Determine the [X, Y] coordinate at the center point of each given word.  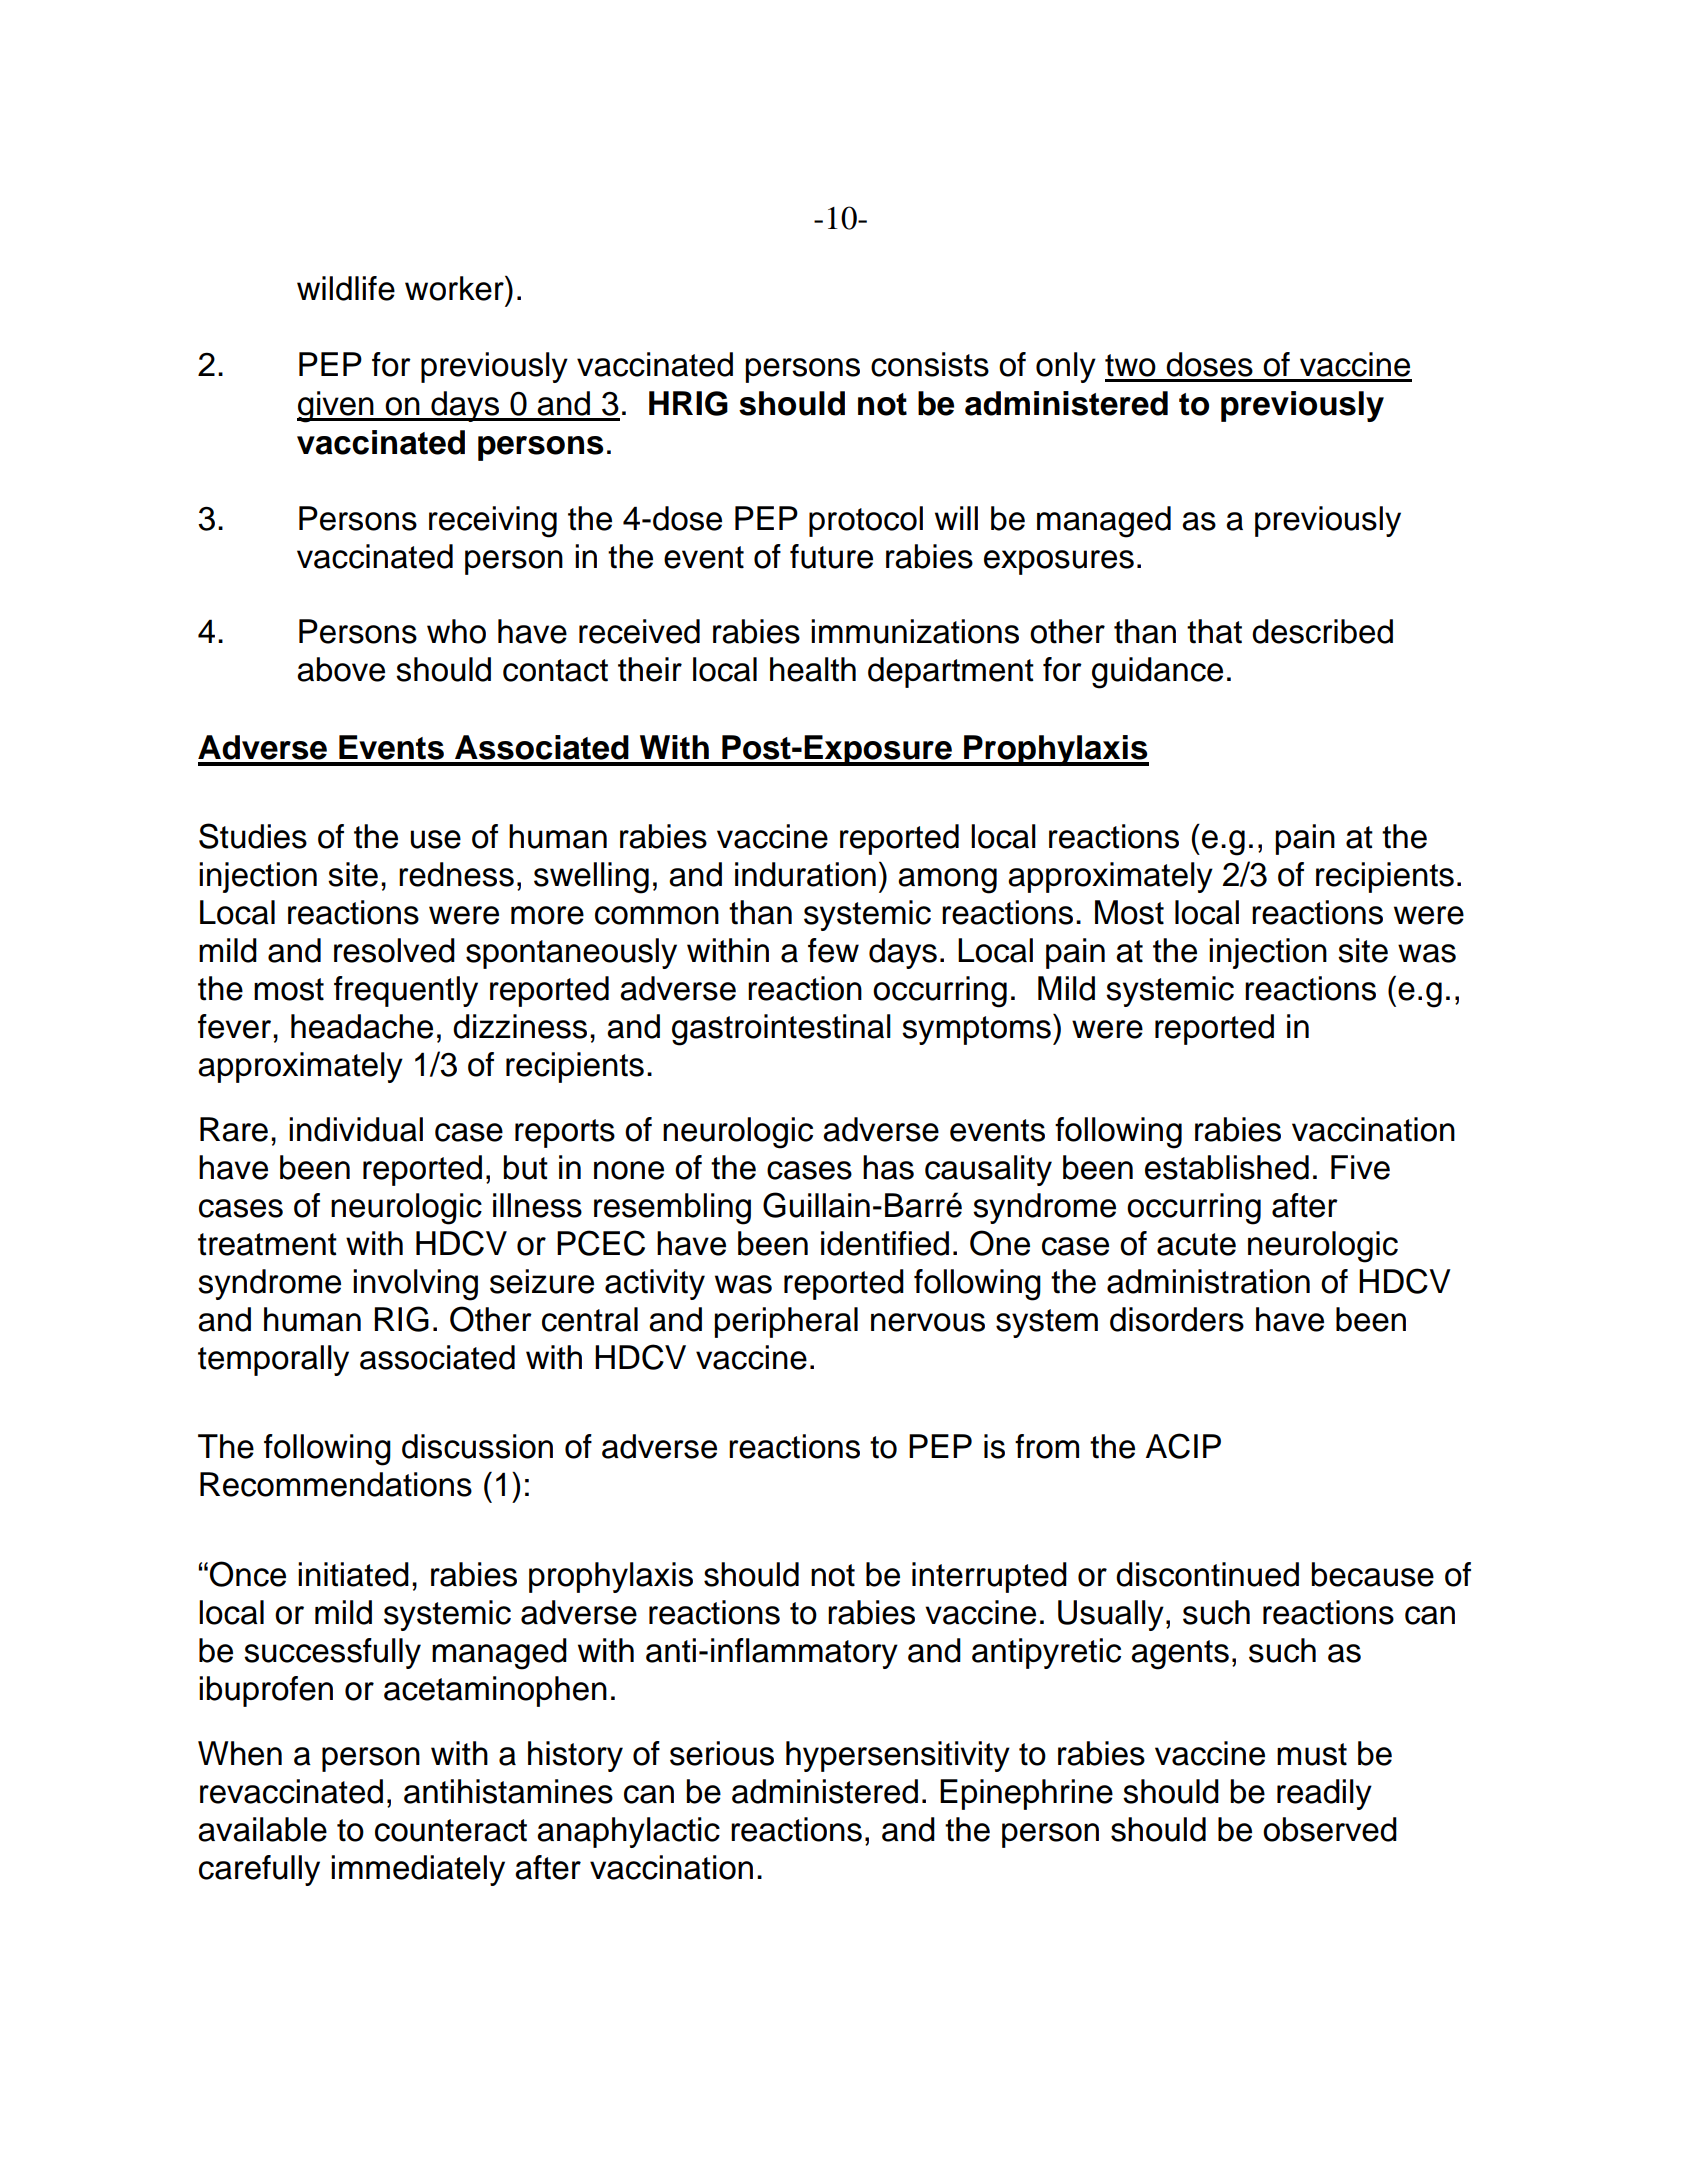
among [947, 881]
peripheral [786, 1322]
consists [930, 364]
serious [722, 1753]
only [1066, 367]
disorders [1177, 1319]
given [336, 407]
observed [1330, 1829]
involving [415, 1285]
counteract [451, 1830]
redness [456, 874]
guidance [1157, 673]
